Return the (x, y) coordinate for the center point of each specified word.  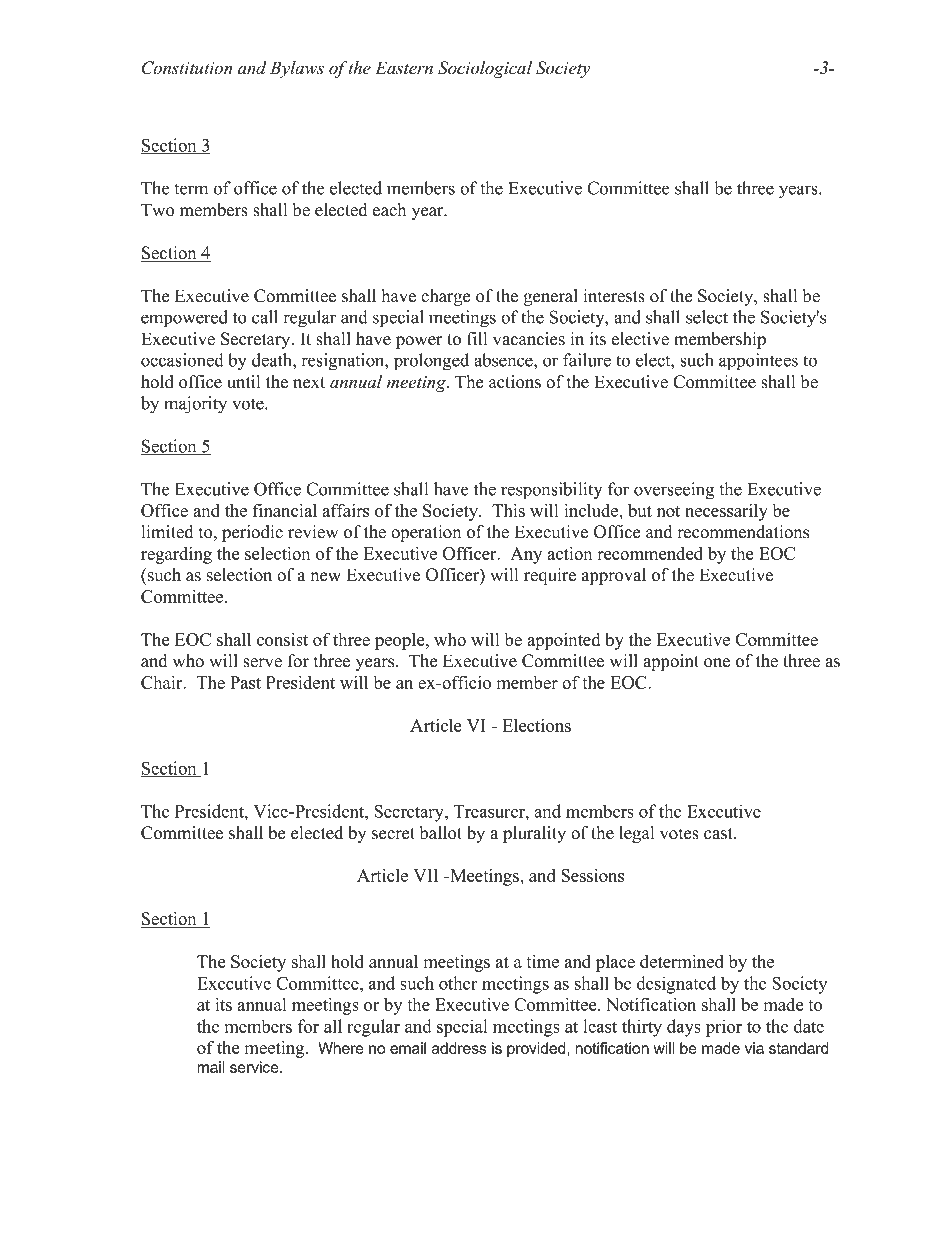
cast (719, 834)
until (243, 382)
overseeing (674, 491)
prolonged (431, 362)
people (401, 641)
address (459, 1048)
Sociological (485, 69)
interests (614, 296)
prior (724, 1028)
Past (245, 682)
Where (341, 1048)
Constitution (187, 68)
